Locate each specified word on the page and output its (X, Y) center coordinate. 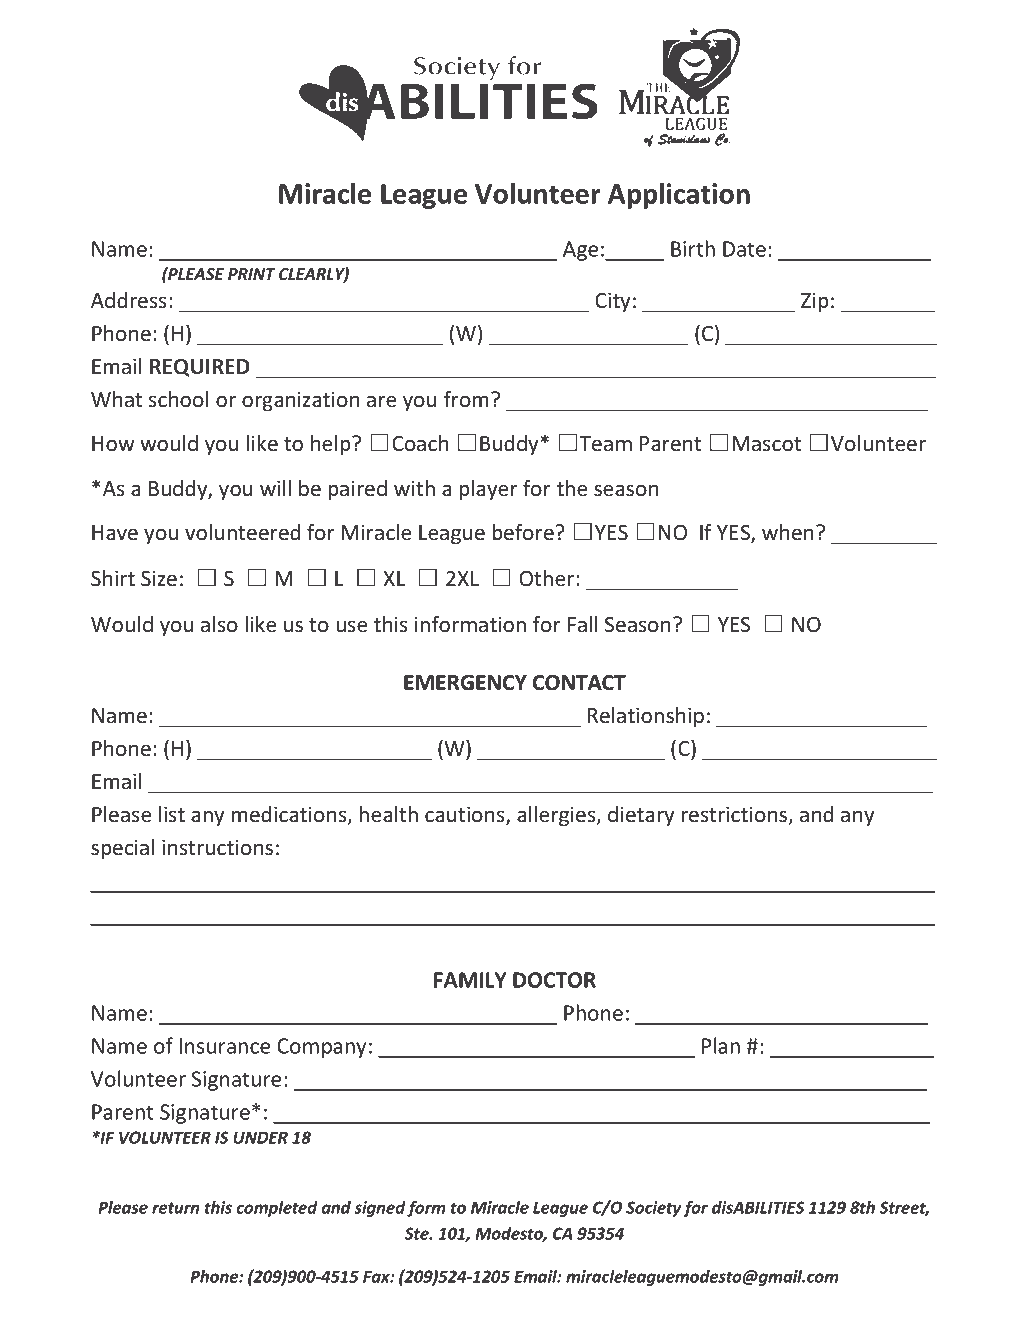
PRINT (252, 274)
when (788, 532)
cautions (466, 815)
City (612, 302)
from (466, 399)
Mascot (767, 444)
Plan (721, 1045)
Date (744, 249)
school (178, 399)
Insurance (225, 1046)
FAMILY (470, 980)
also (219, 624)
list (172, 814)
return (175, 1208)
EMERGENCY (465, 683)
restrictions (735, 815)
